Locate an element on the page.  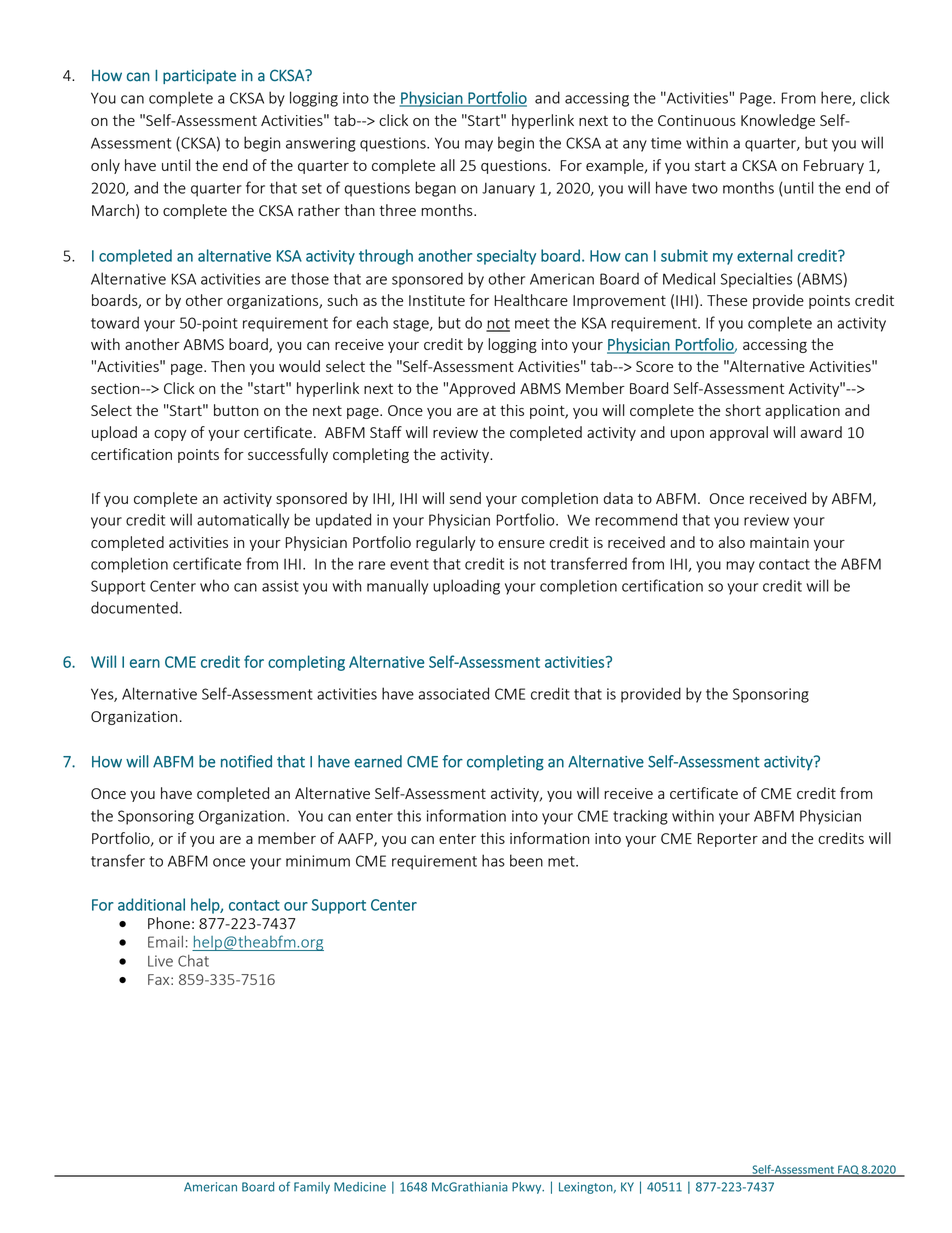
approval is located at coordinates (739, 433).
